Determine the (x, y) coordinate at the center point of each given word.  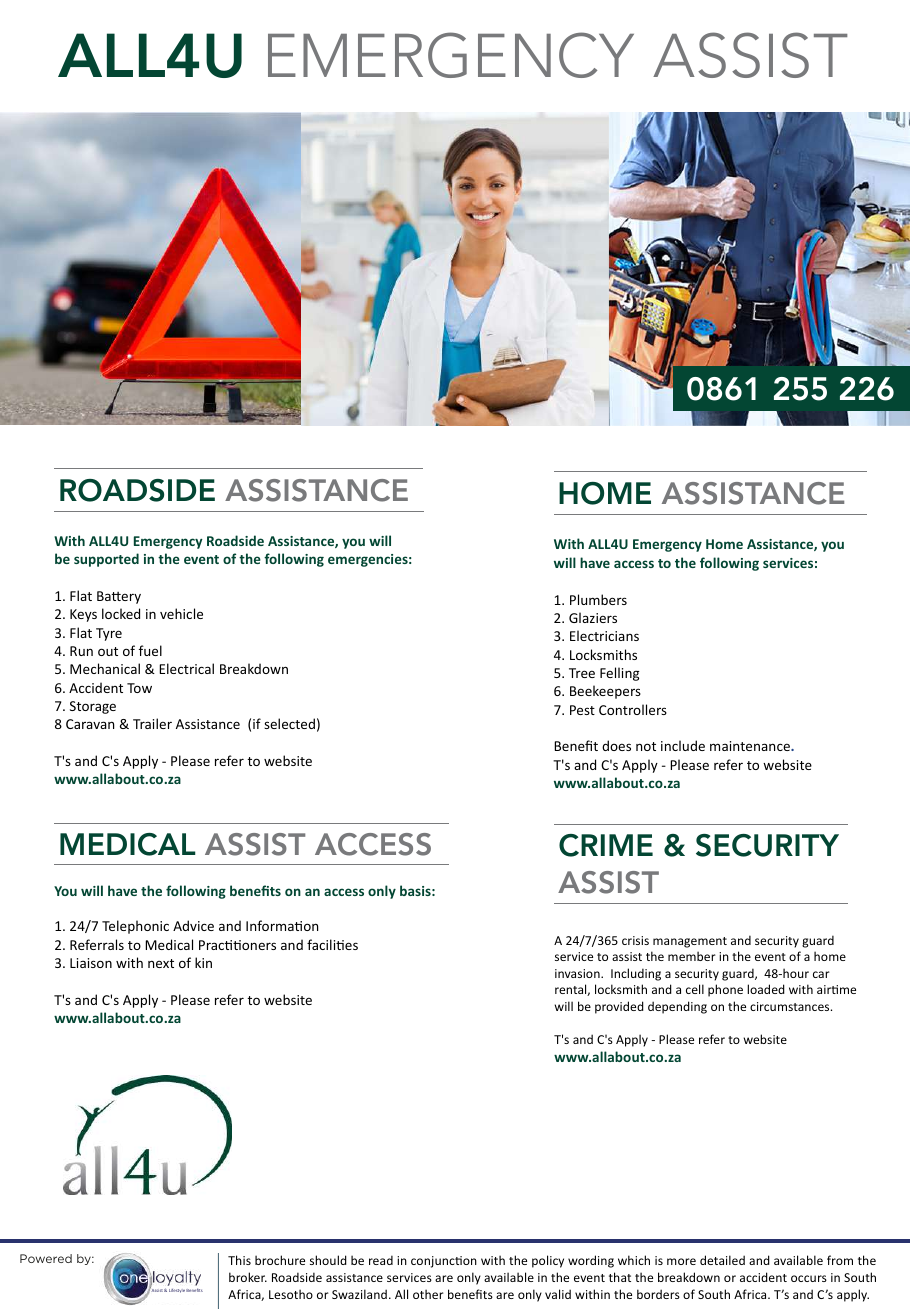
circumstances (791, 1006)
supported (106, 560)
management (690, 942)
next (161, 963)
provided (619, 1007)
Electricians (604, 635)
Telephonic (135, 927)
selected (289, 723)
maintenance (751, 746)
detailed (722, 1260)
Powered (46, 1258)
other (428, 1294)
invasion (578, 973)
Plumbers (598, 599)
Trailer (152, 723)
